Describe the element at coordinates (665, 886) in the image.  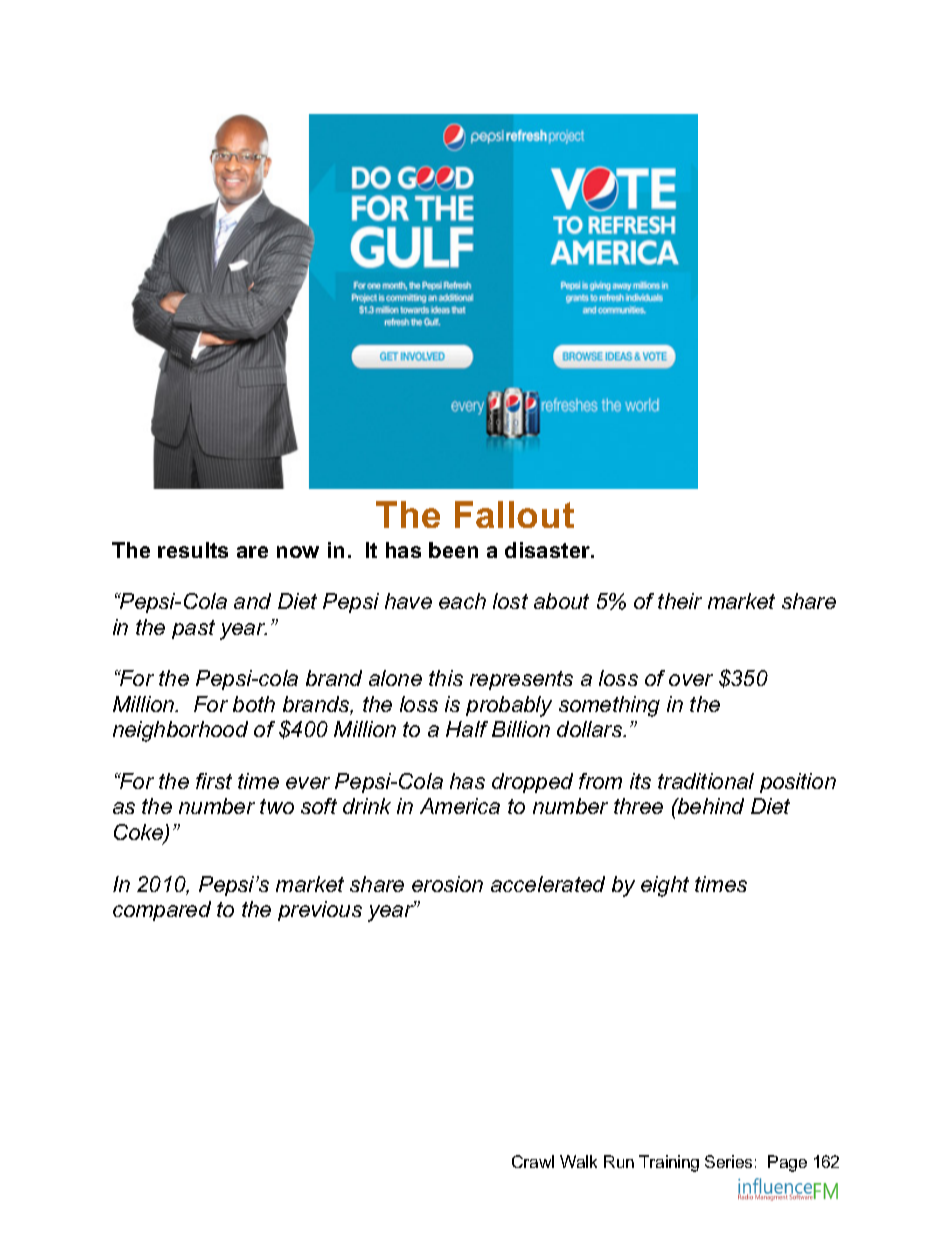
I see `eight` at that location.
